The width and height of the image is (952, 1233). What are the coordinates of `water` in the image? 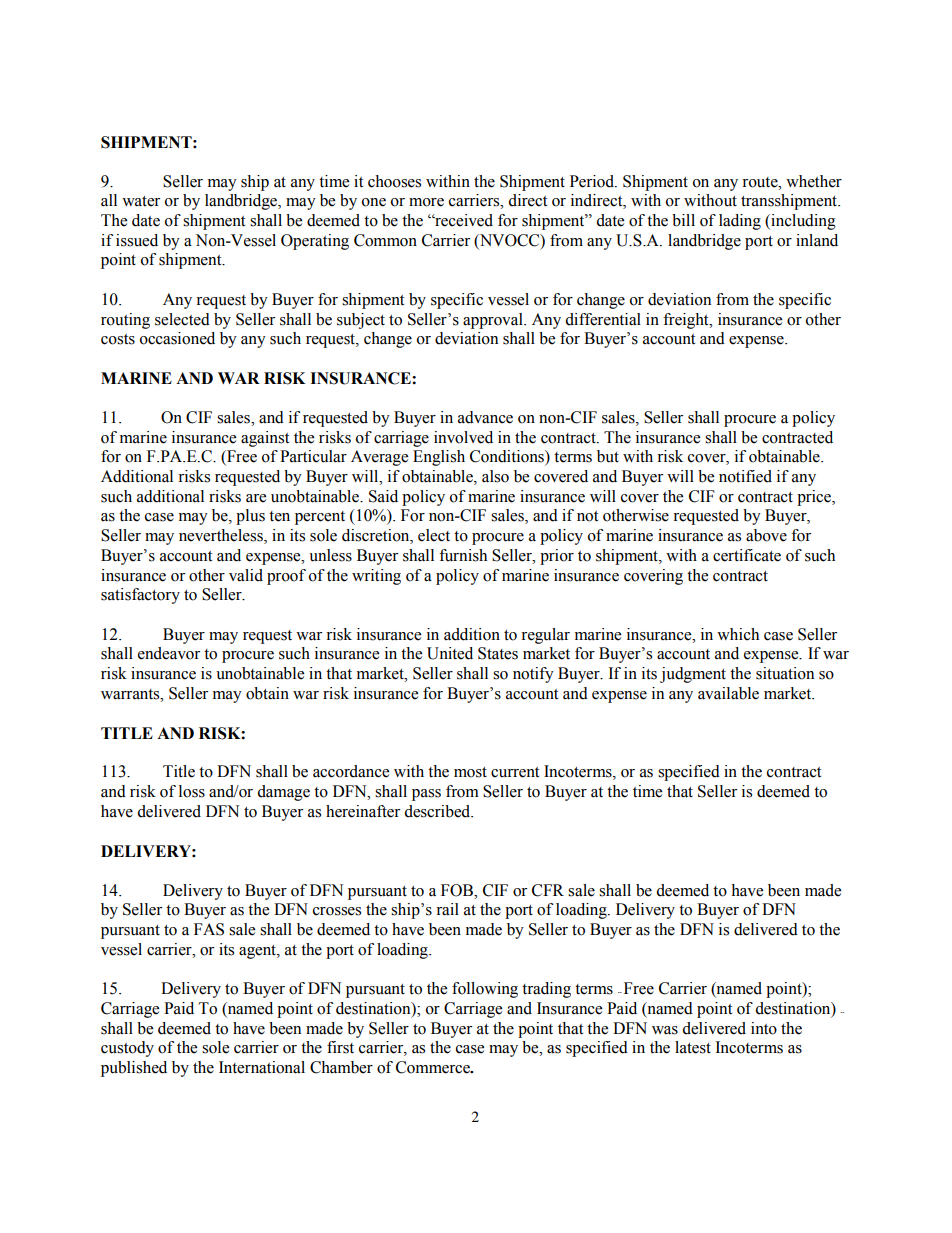 It's located at (141, 201).
